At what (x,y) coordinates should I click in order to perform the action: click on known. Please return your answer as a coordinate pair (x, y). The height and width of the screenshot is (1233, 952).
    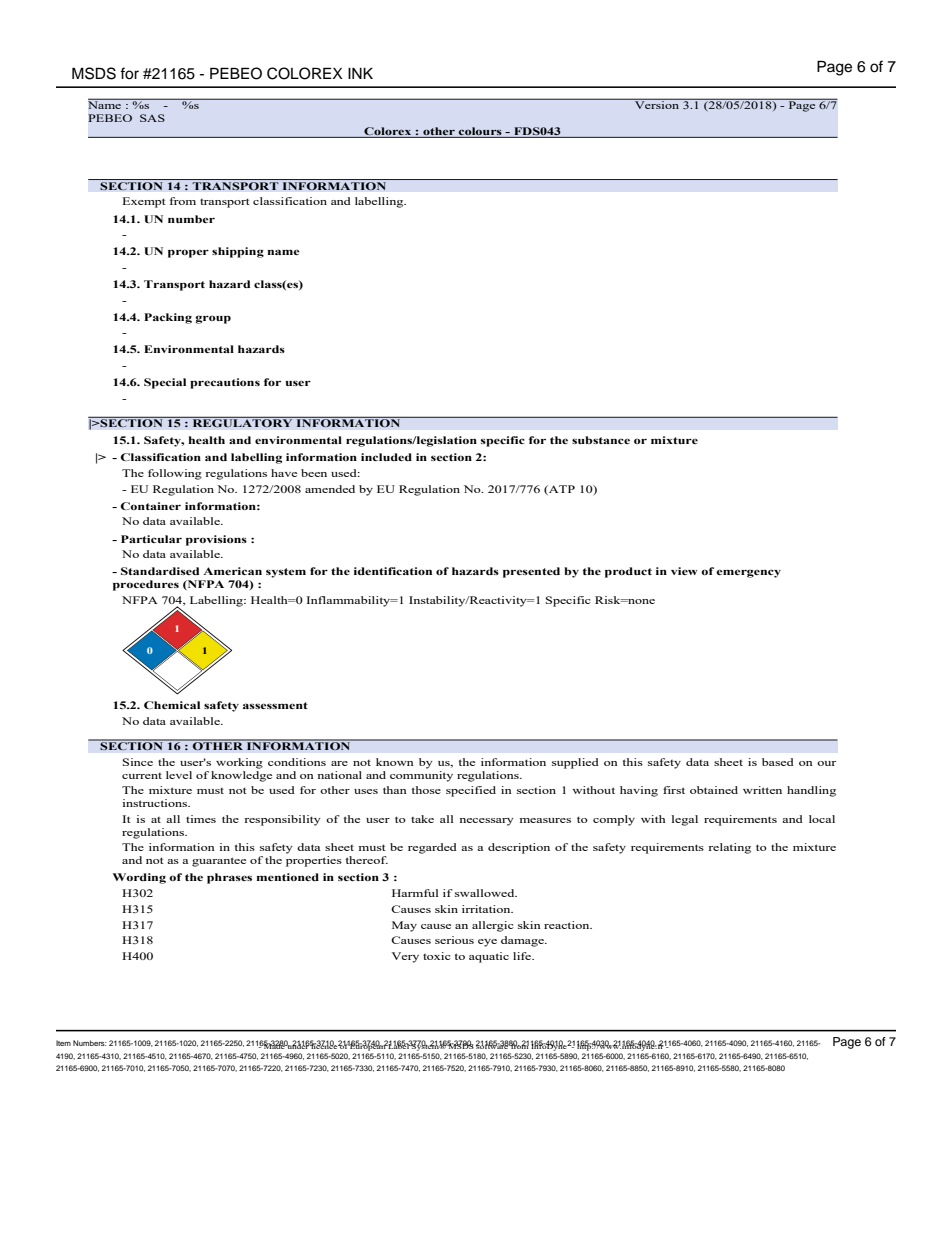
    Looking at the image, I should click on (395, 762).
